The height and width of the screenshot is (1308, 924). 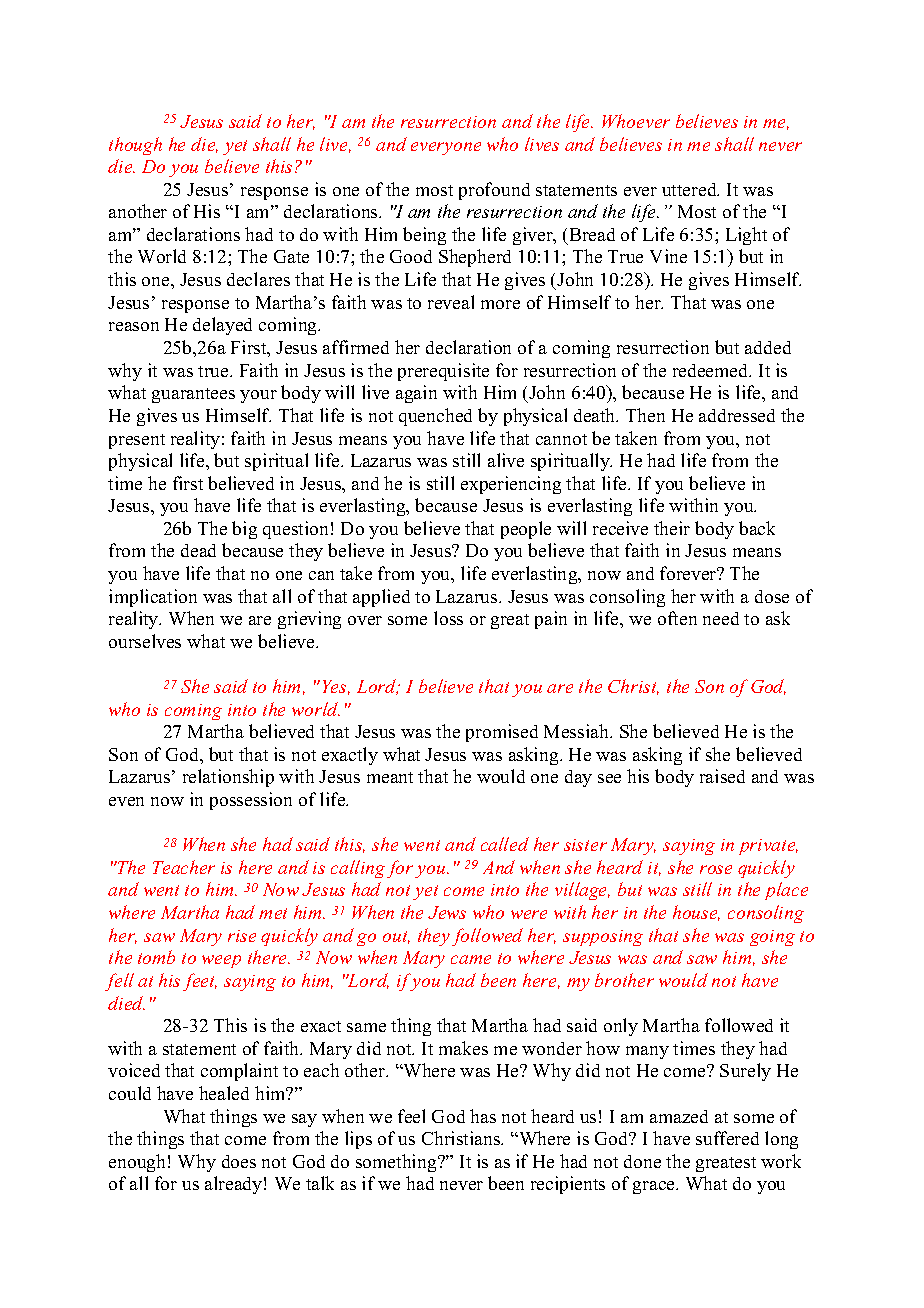 What do you see at coordinates (448, 618) in the screenshot?
I see `loss` at bounding box center [448, 618].
